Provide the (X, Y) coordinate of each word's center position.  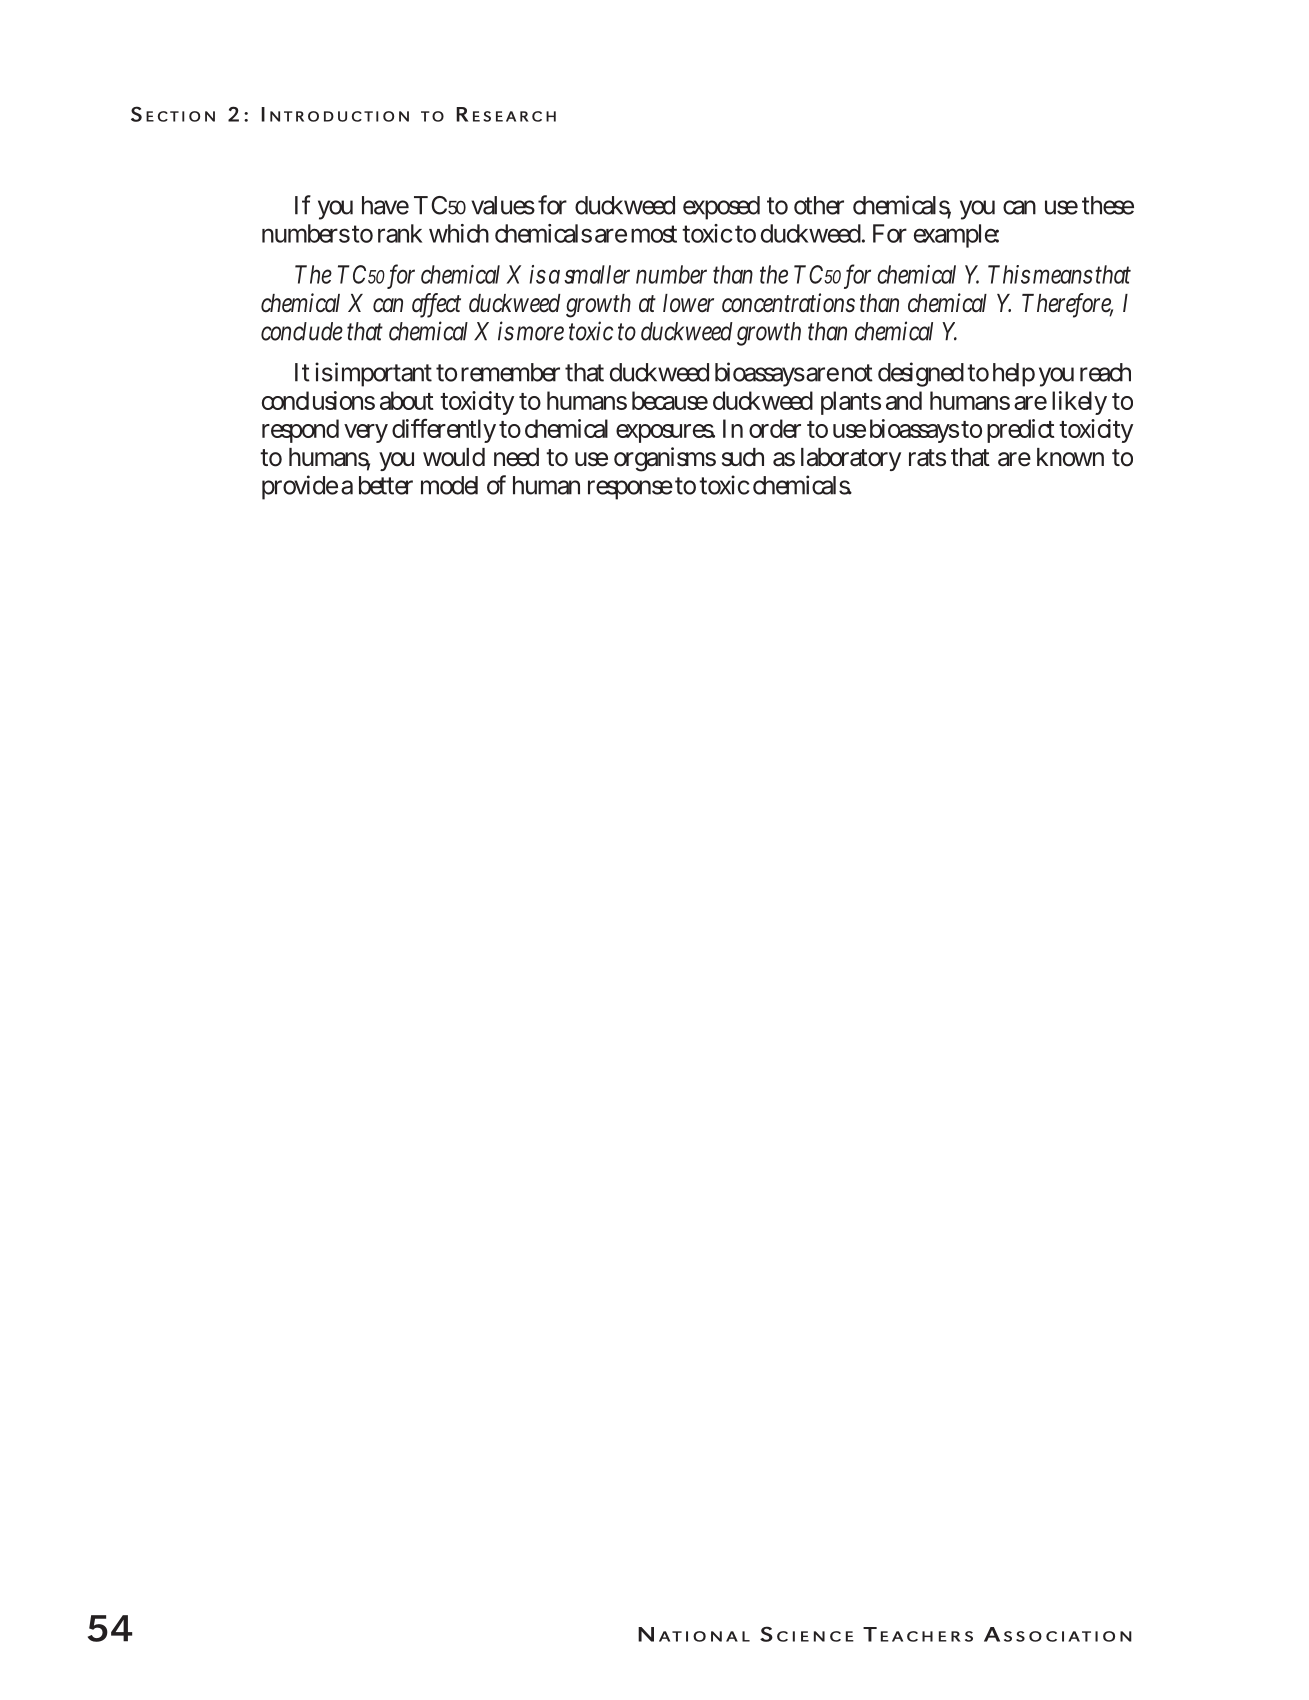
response (630, 490)
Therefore (1067, 304)
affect (436, 304)
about (407, 400)
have (385, 205)
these (1108, 205)
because (670, 400)
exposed (721, 208)
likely (1079, 403)
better (386, 485)
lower (688, 303)
